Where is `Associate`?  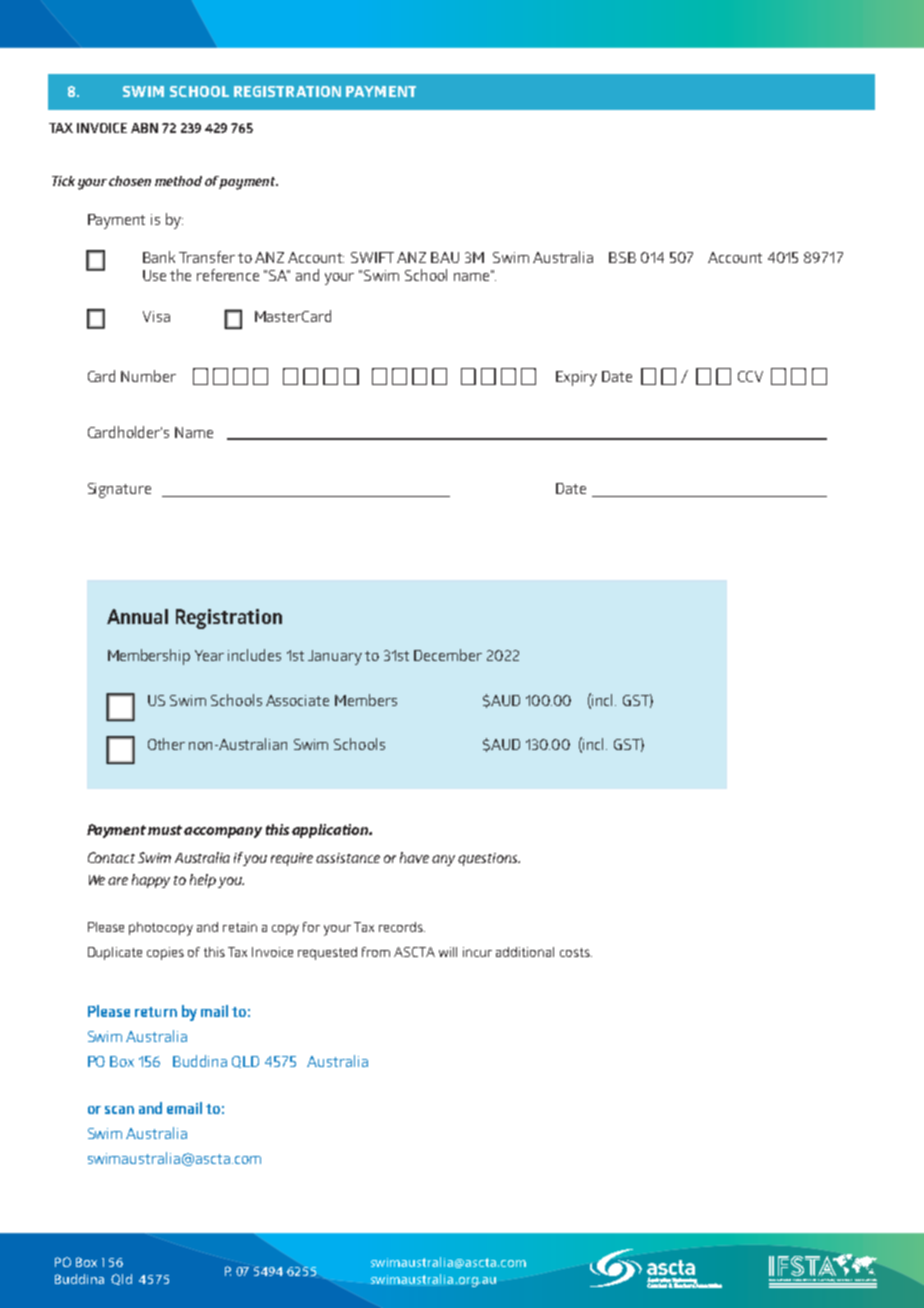 Associate is located at coordinates (297, 700).
